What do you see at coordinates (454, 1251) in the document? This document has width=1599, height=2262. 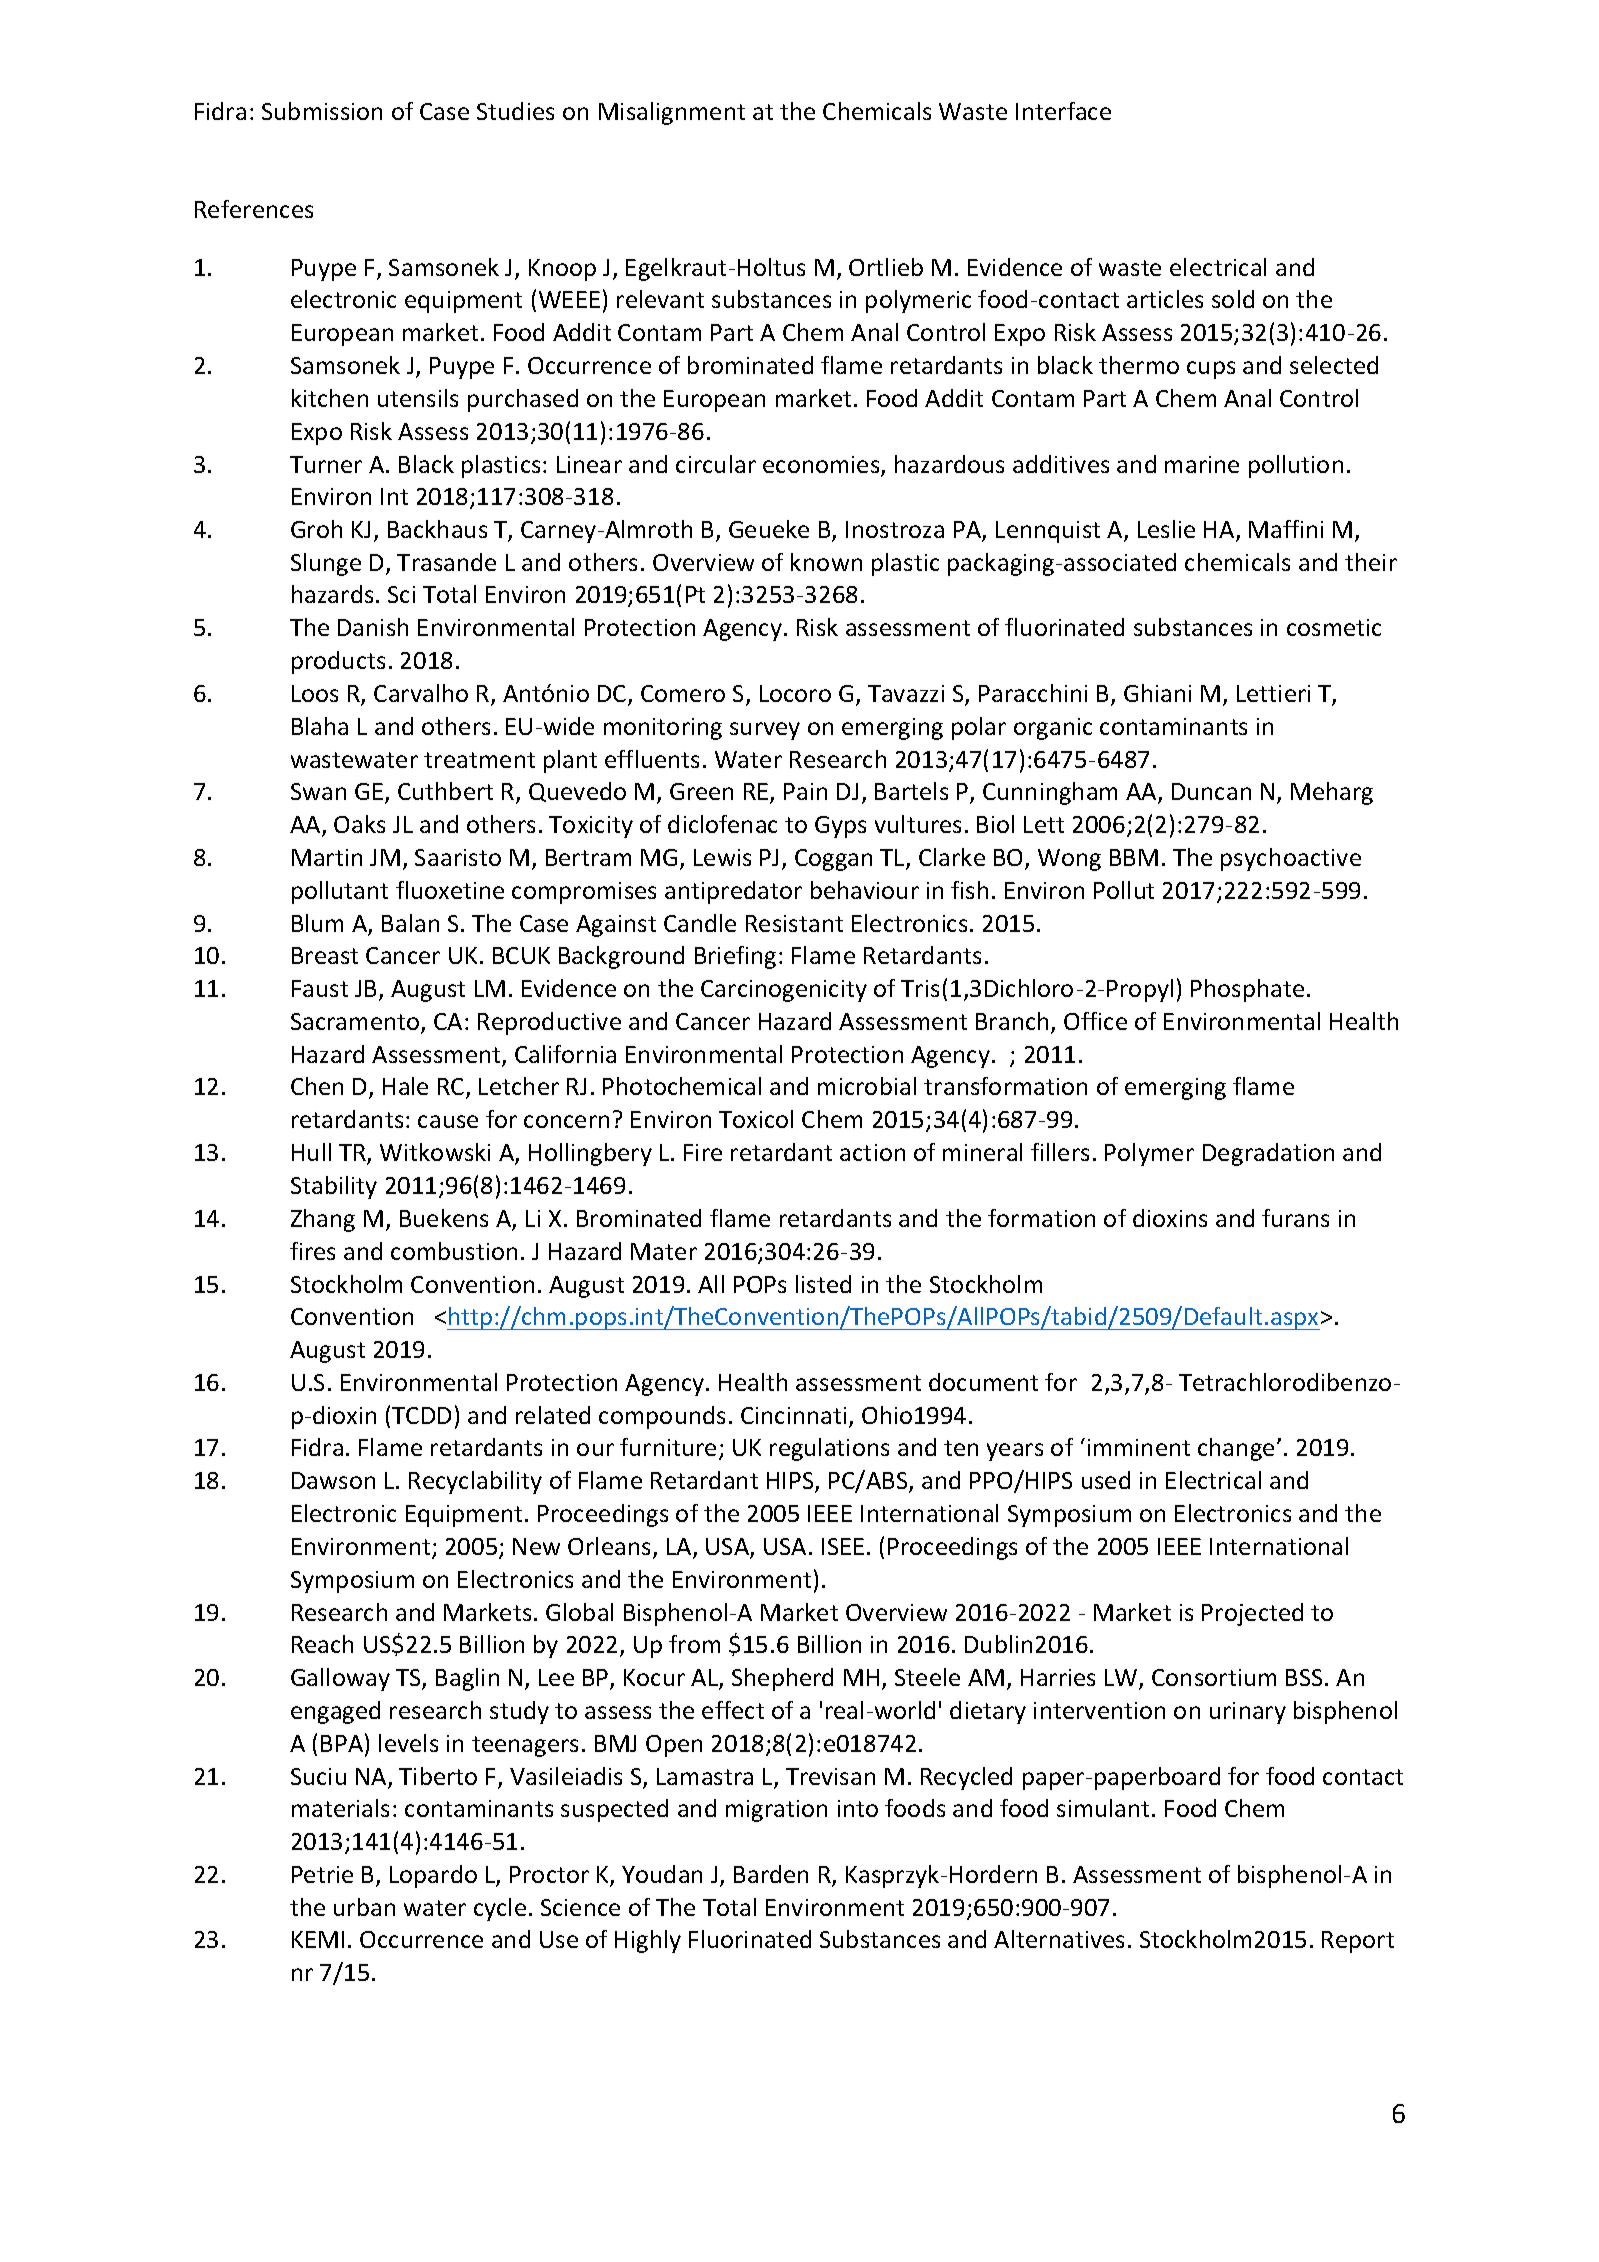 I see `combustion` at bounding box center [454, 1251].
